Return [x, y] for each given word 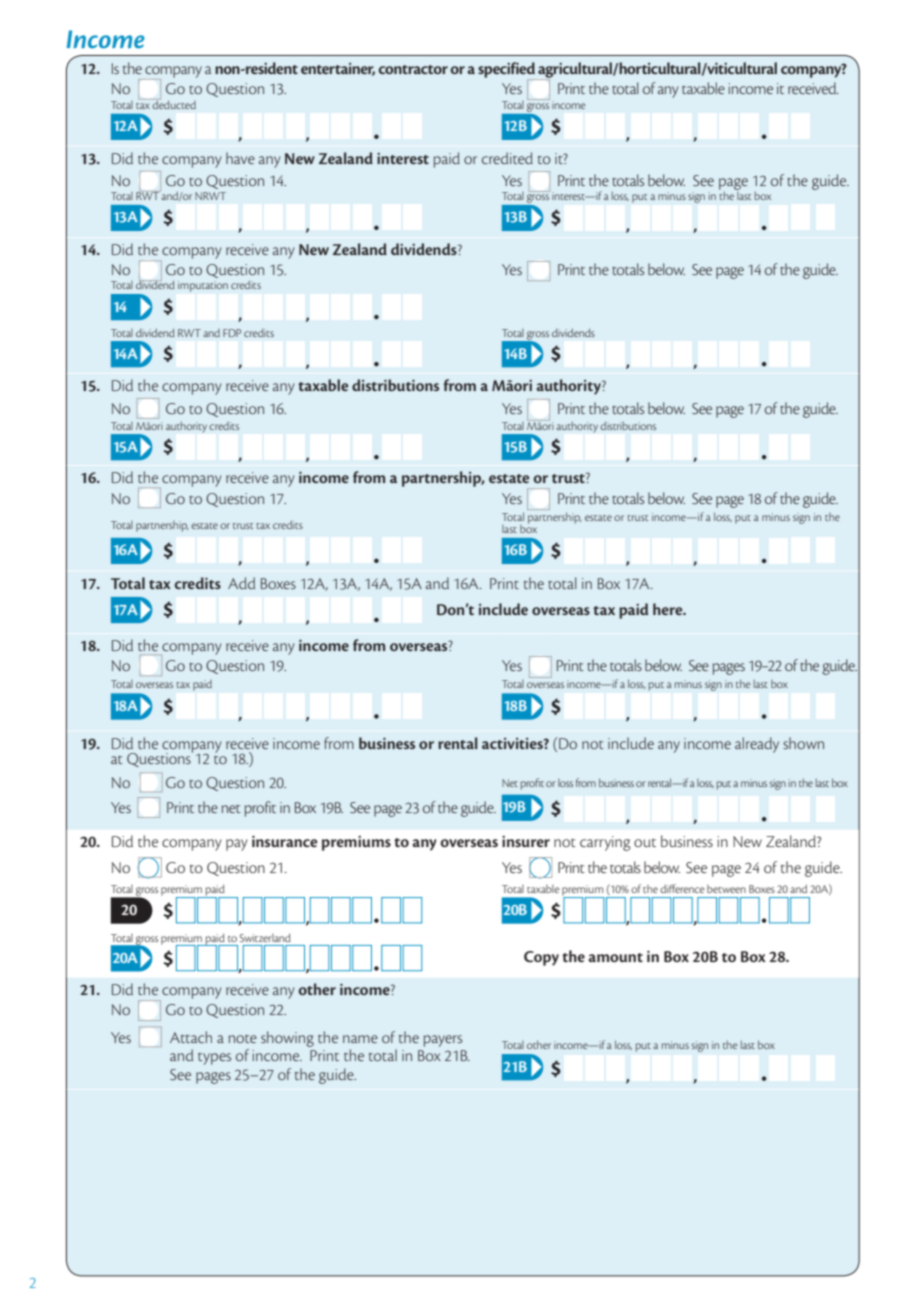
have [240, 158]
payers [443, 1041]
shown [803, 743]
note [243, 1039]
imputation [203, 286]
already [757, 745]
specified [507, 71]
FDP [232, 333]
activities [513, 743]
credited [507, 158]
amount [615, 957]
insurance [285, 841]
